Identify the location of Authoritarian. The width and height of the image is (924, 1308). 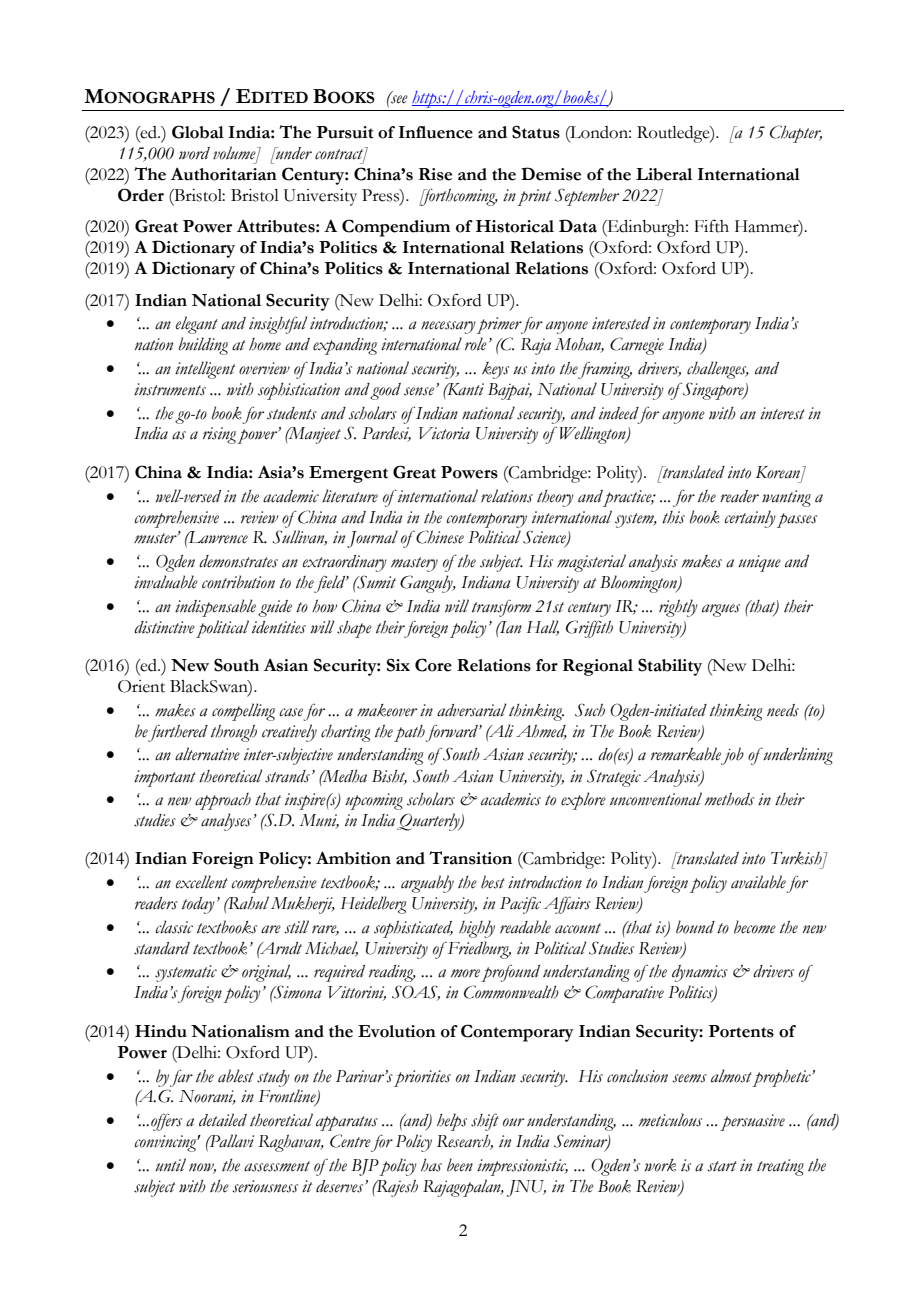
(224, 174).
